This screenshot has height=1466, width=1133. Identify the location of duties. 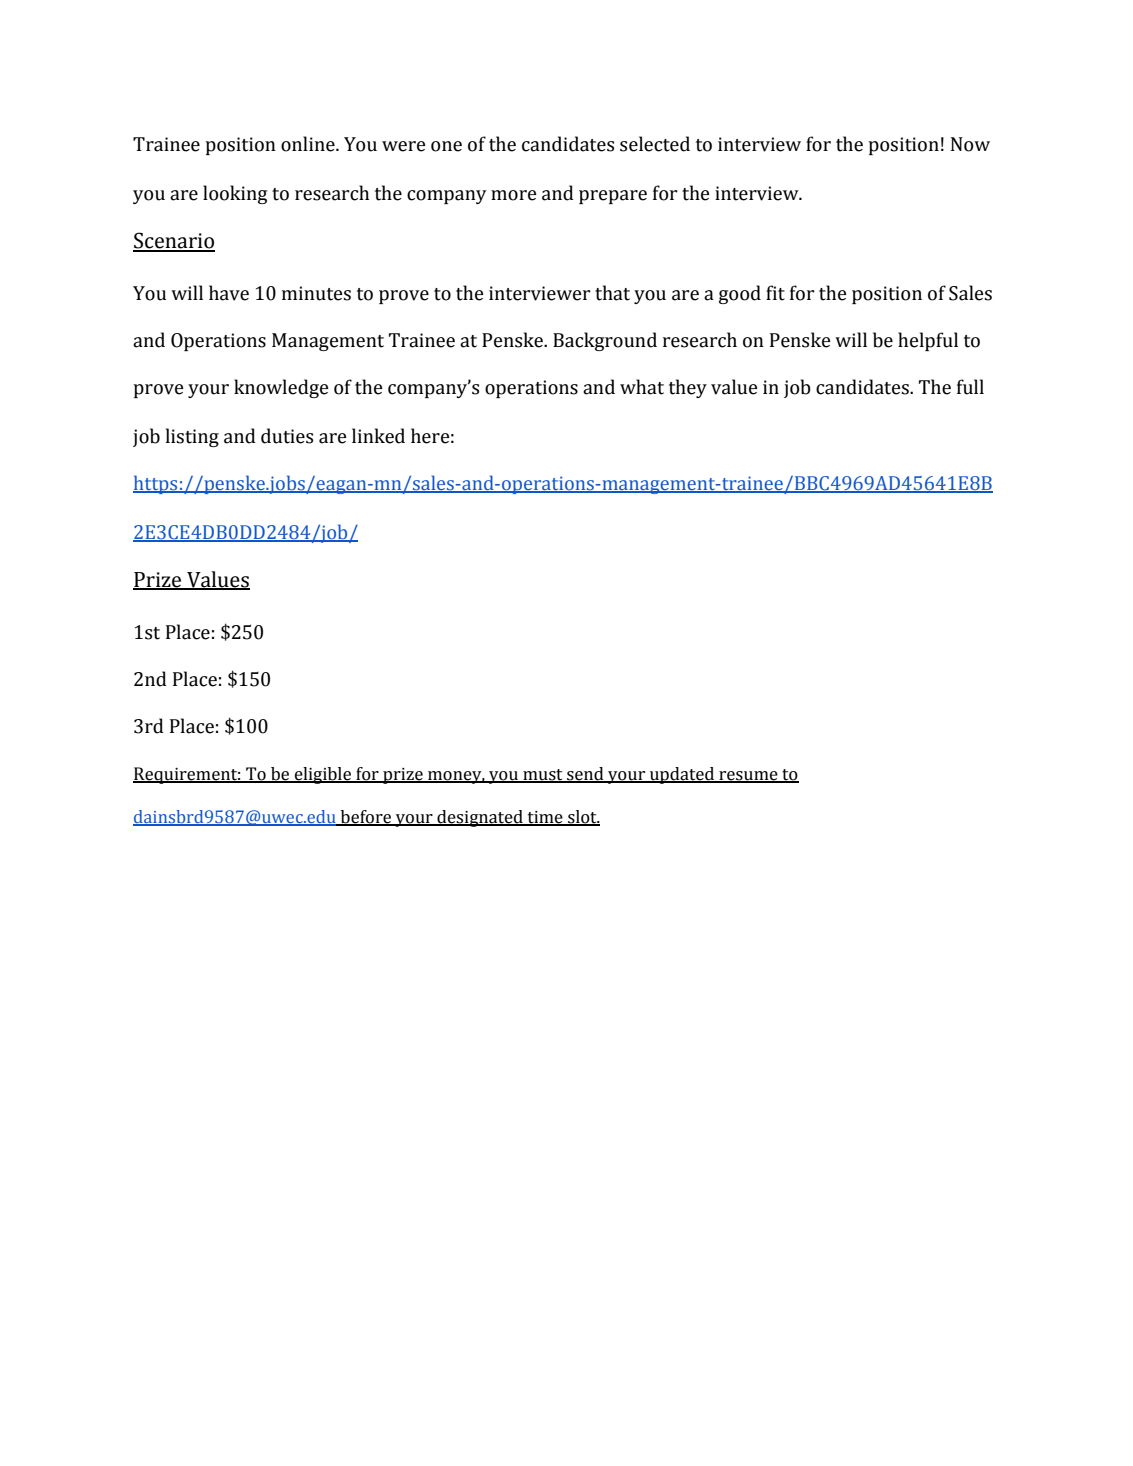
(287, 436).
